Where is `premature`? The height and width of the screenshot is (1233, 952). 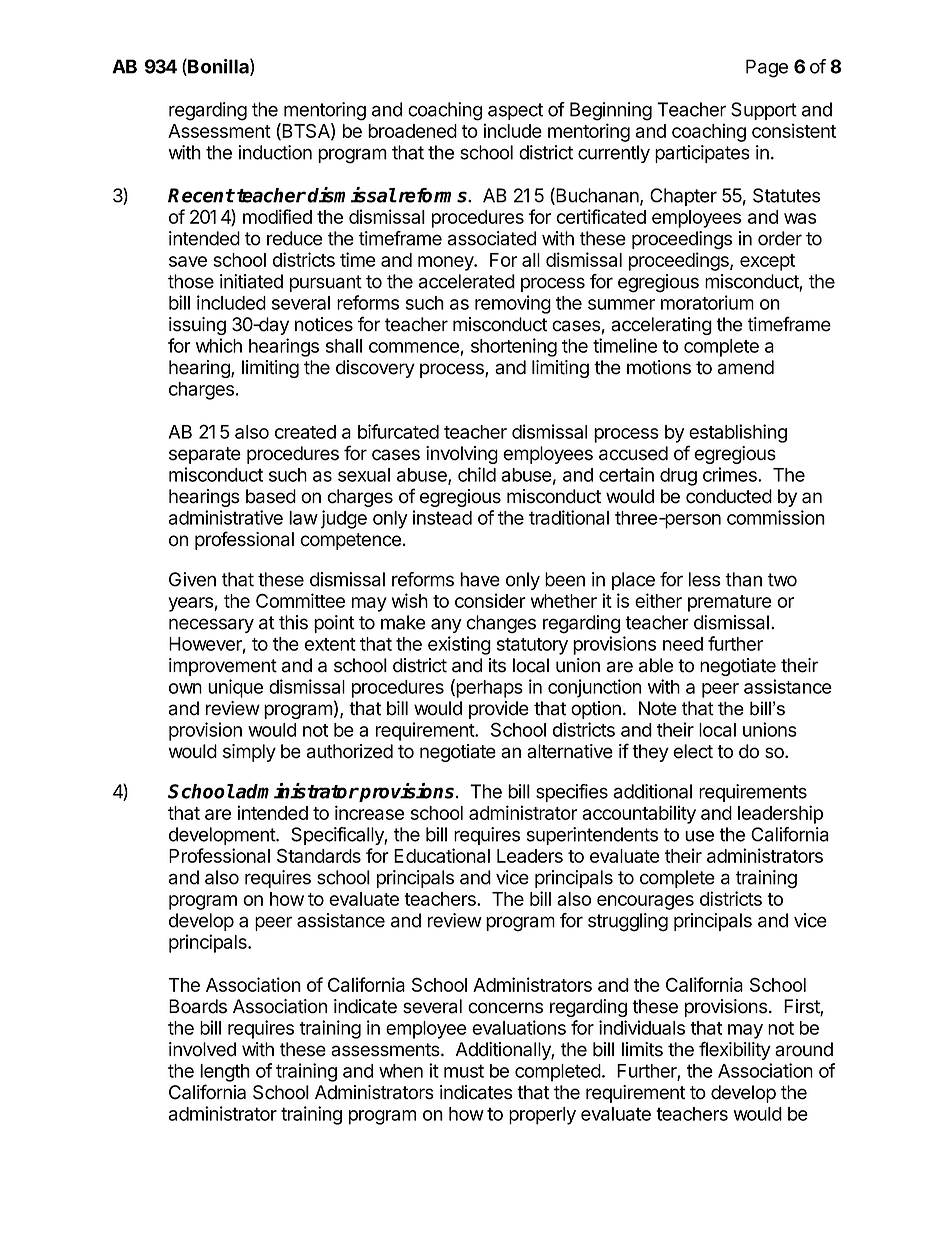
premature is located at coordinates (730, 603).
